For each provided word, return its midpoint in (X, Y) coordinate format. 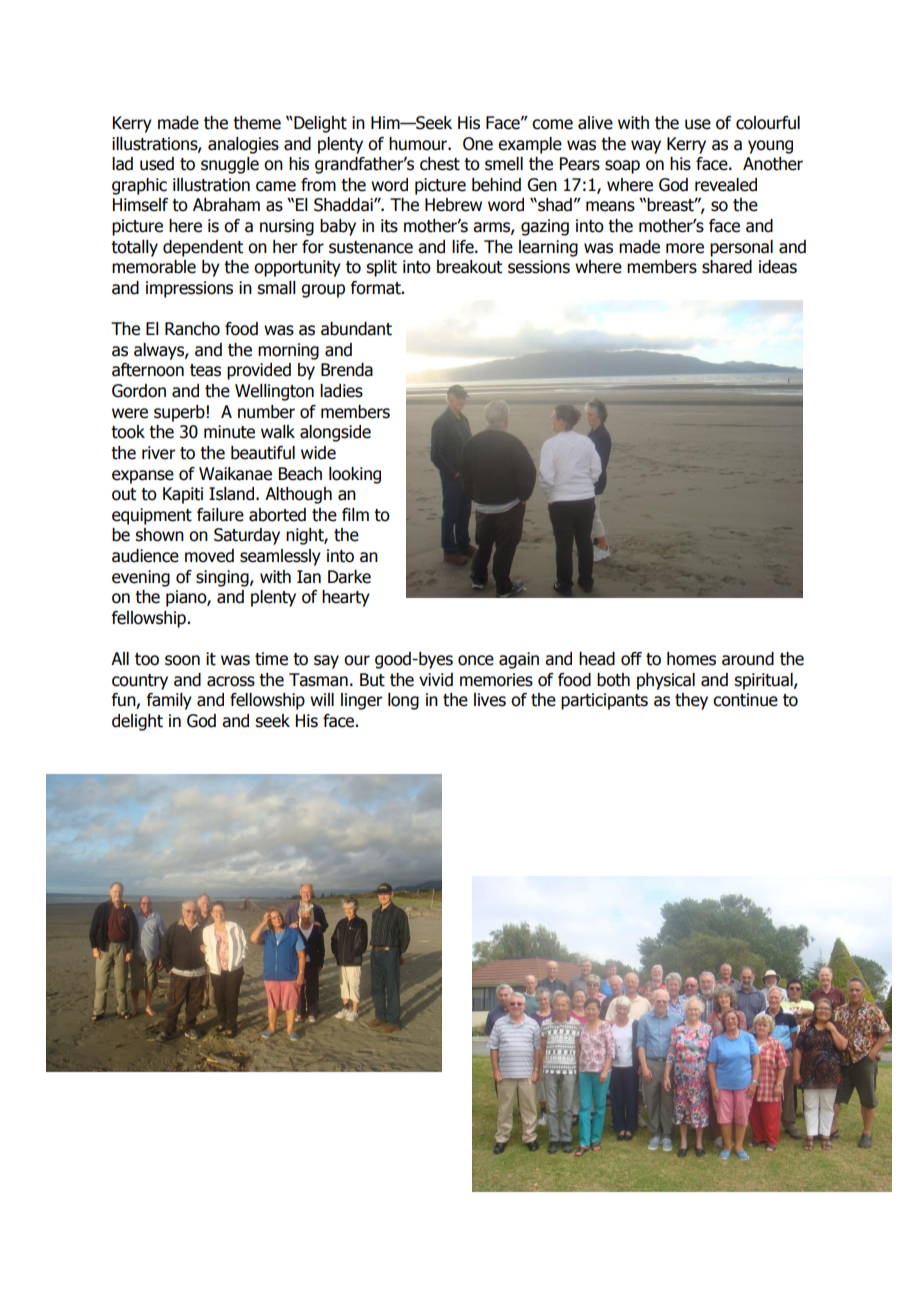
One (478, 144)
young (770, 147)
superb (179, 413)
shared (727, 267)
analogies (243, 145)
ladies (341, 391)
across (231, 681)
